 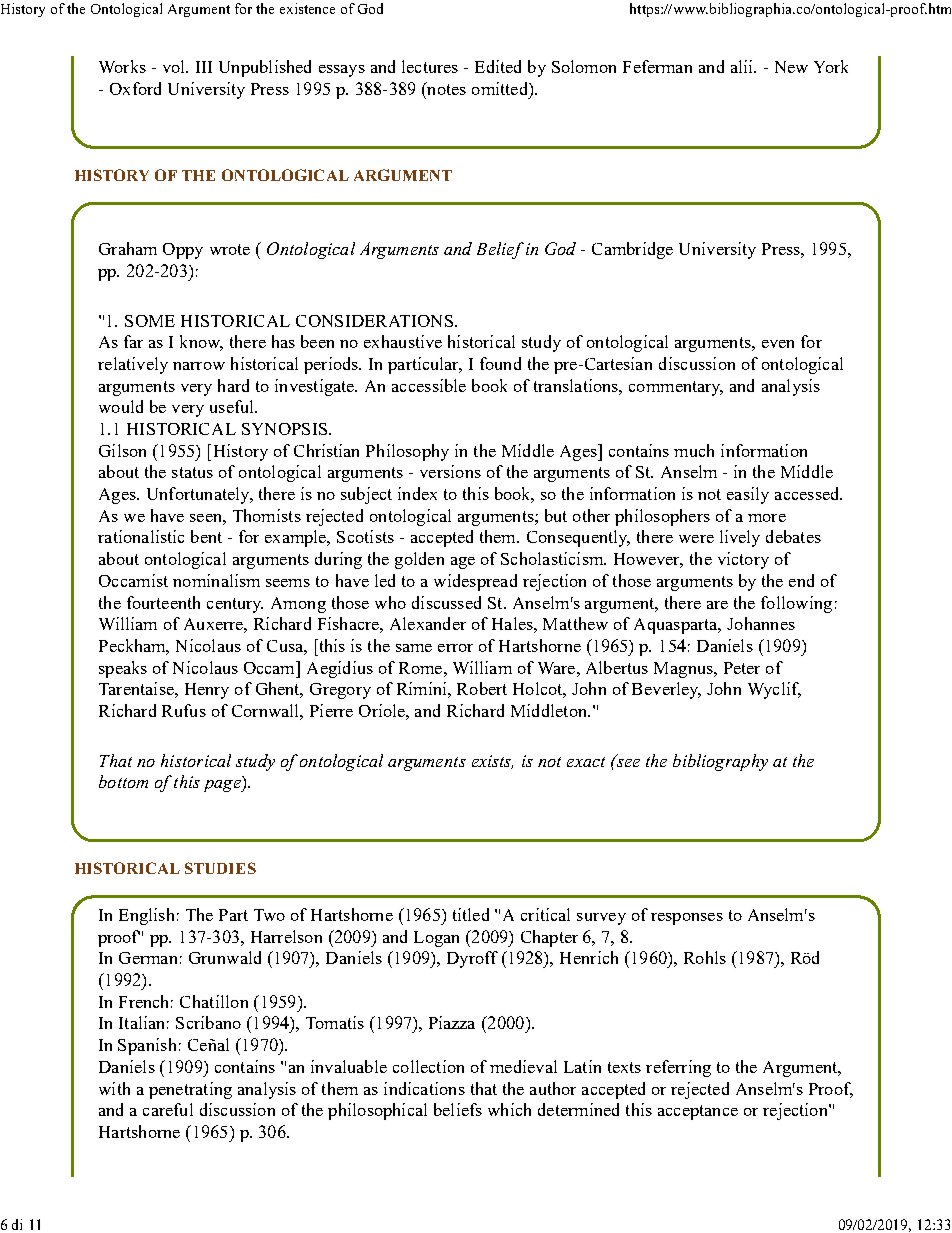 I want to click on Rufus, so click(x=184, y=710).
